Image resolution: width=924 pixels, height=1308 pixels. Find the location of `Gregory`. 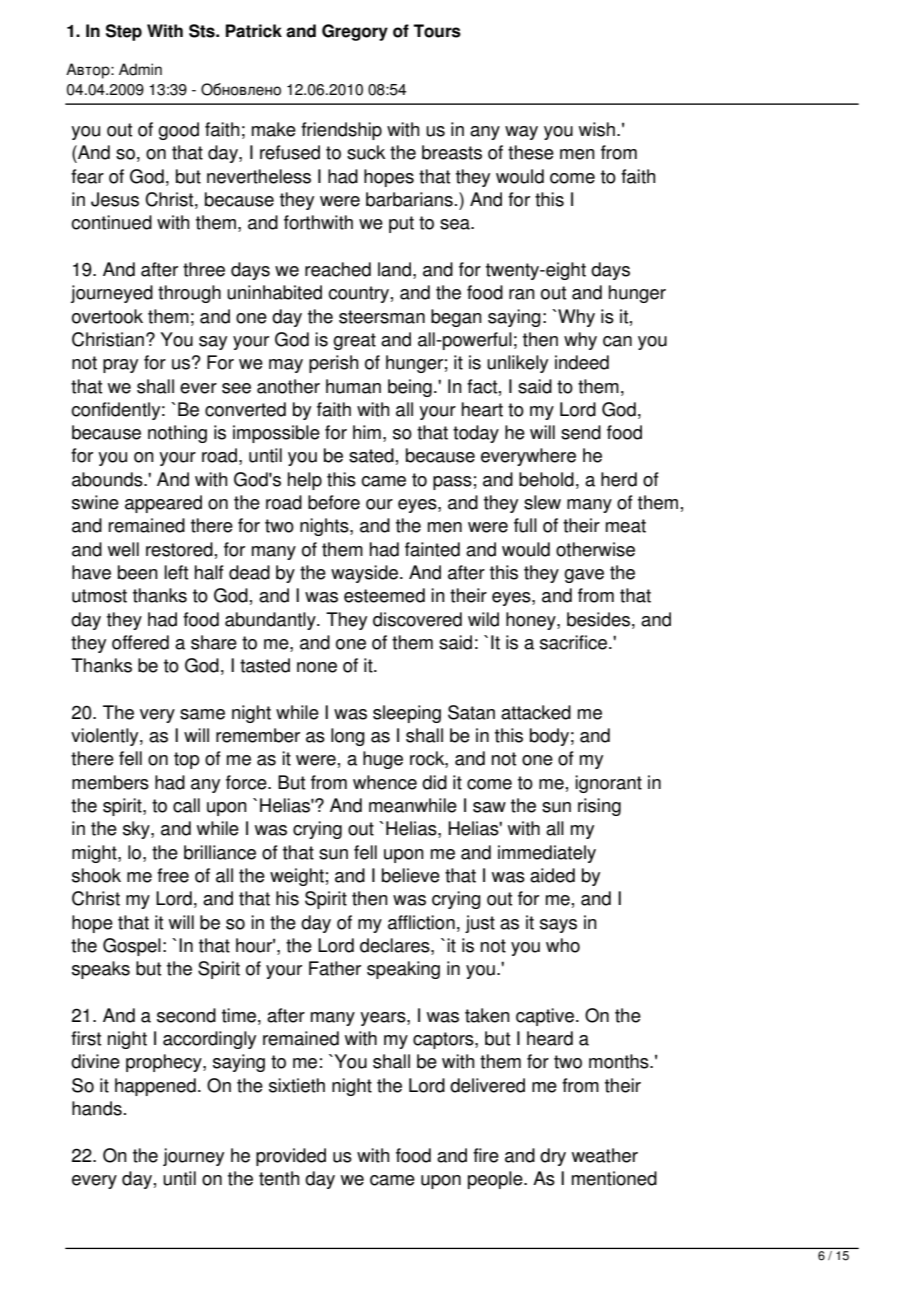

Gregory is located at coordinates (355, 32).
